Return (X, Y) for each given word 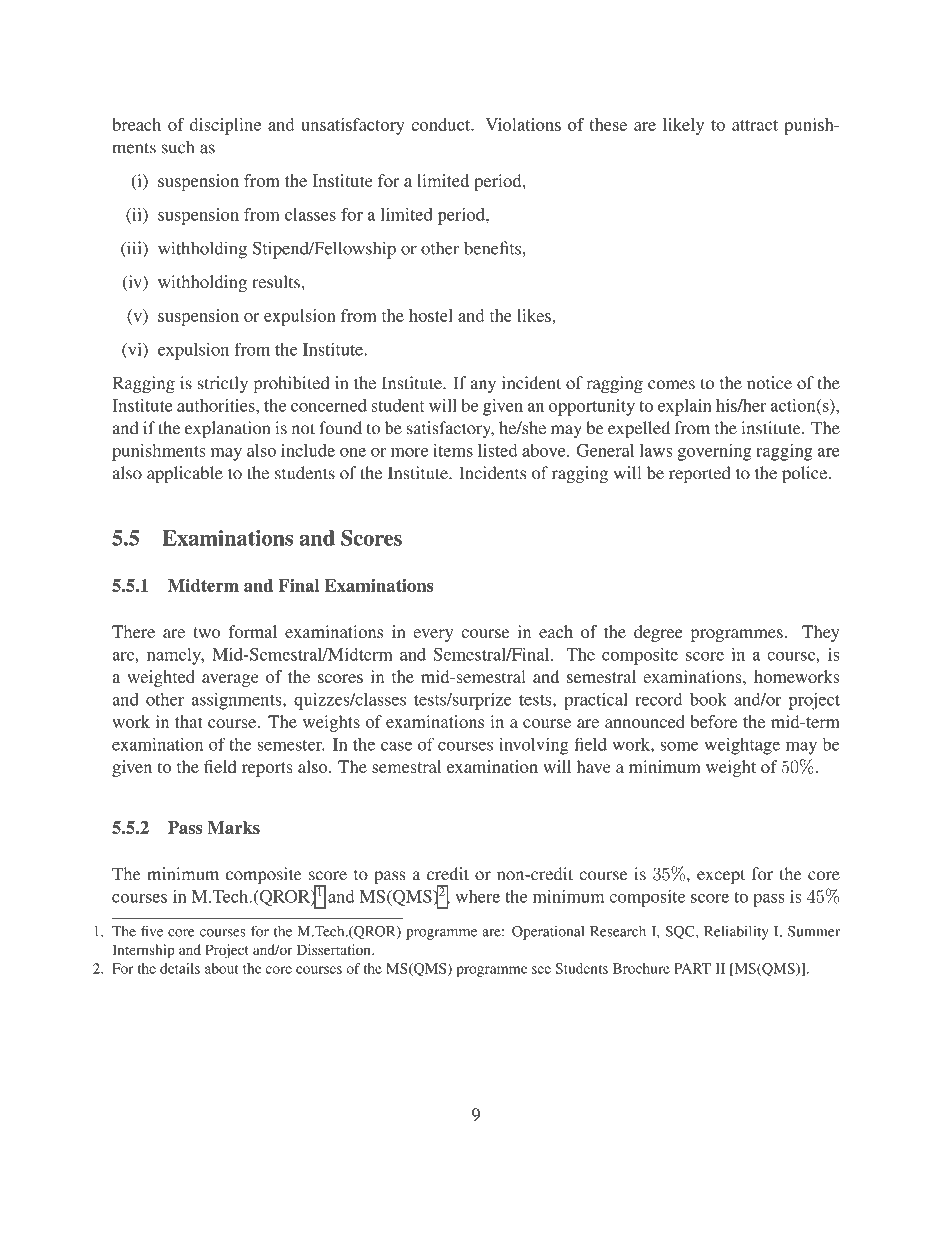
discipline (225, 126)
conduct (442, 124)
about (222, 968)
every (433, 635)
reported (700, 474)
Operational (548, 933)
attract (755, 125)
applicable (185, 474)
